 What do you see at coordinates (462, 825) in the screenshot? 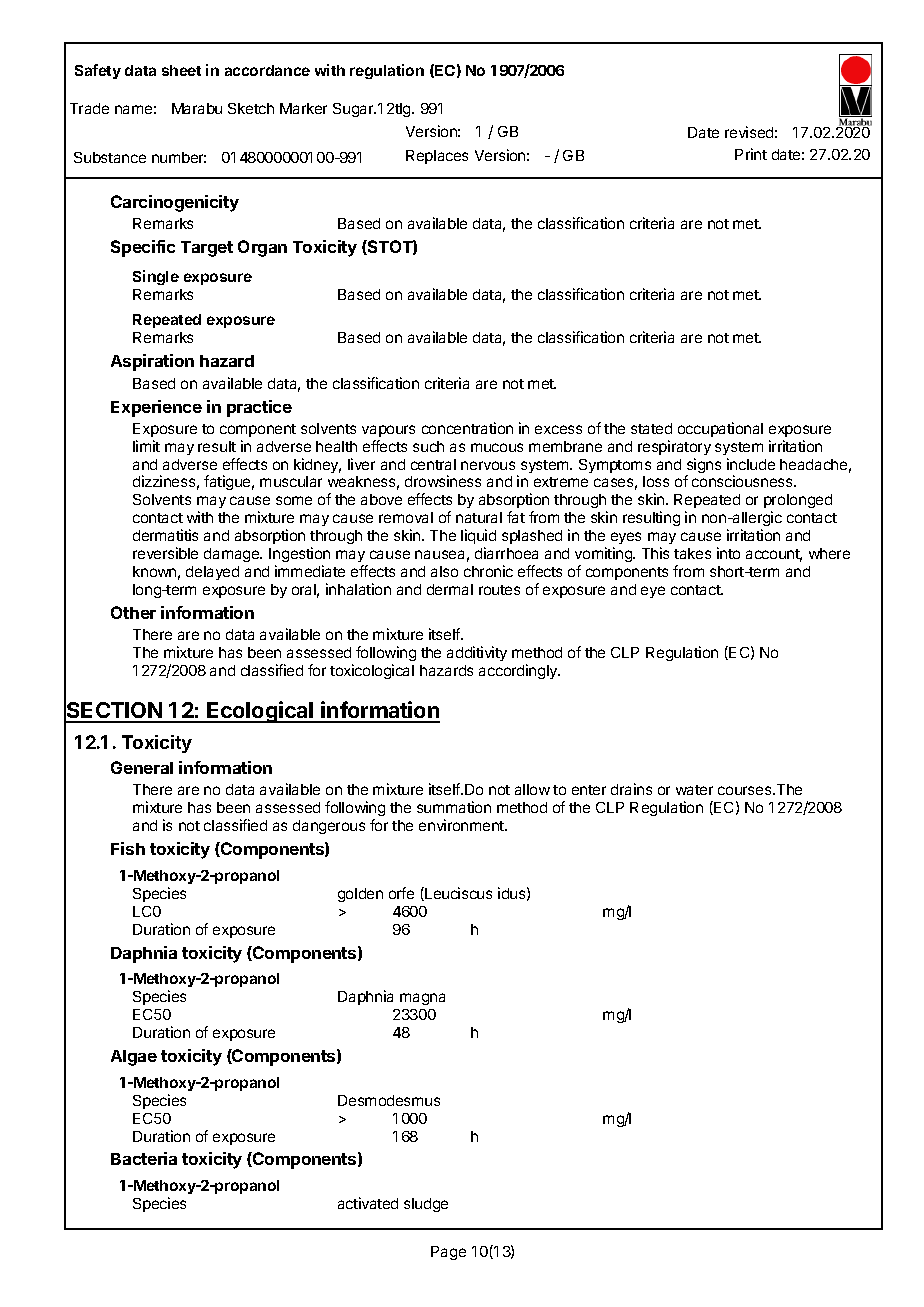
I see `environment` at bounding box center [462, 825].
